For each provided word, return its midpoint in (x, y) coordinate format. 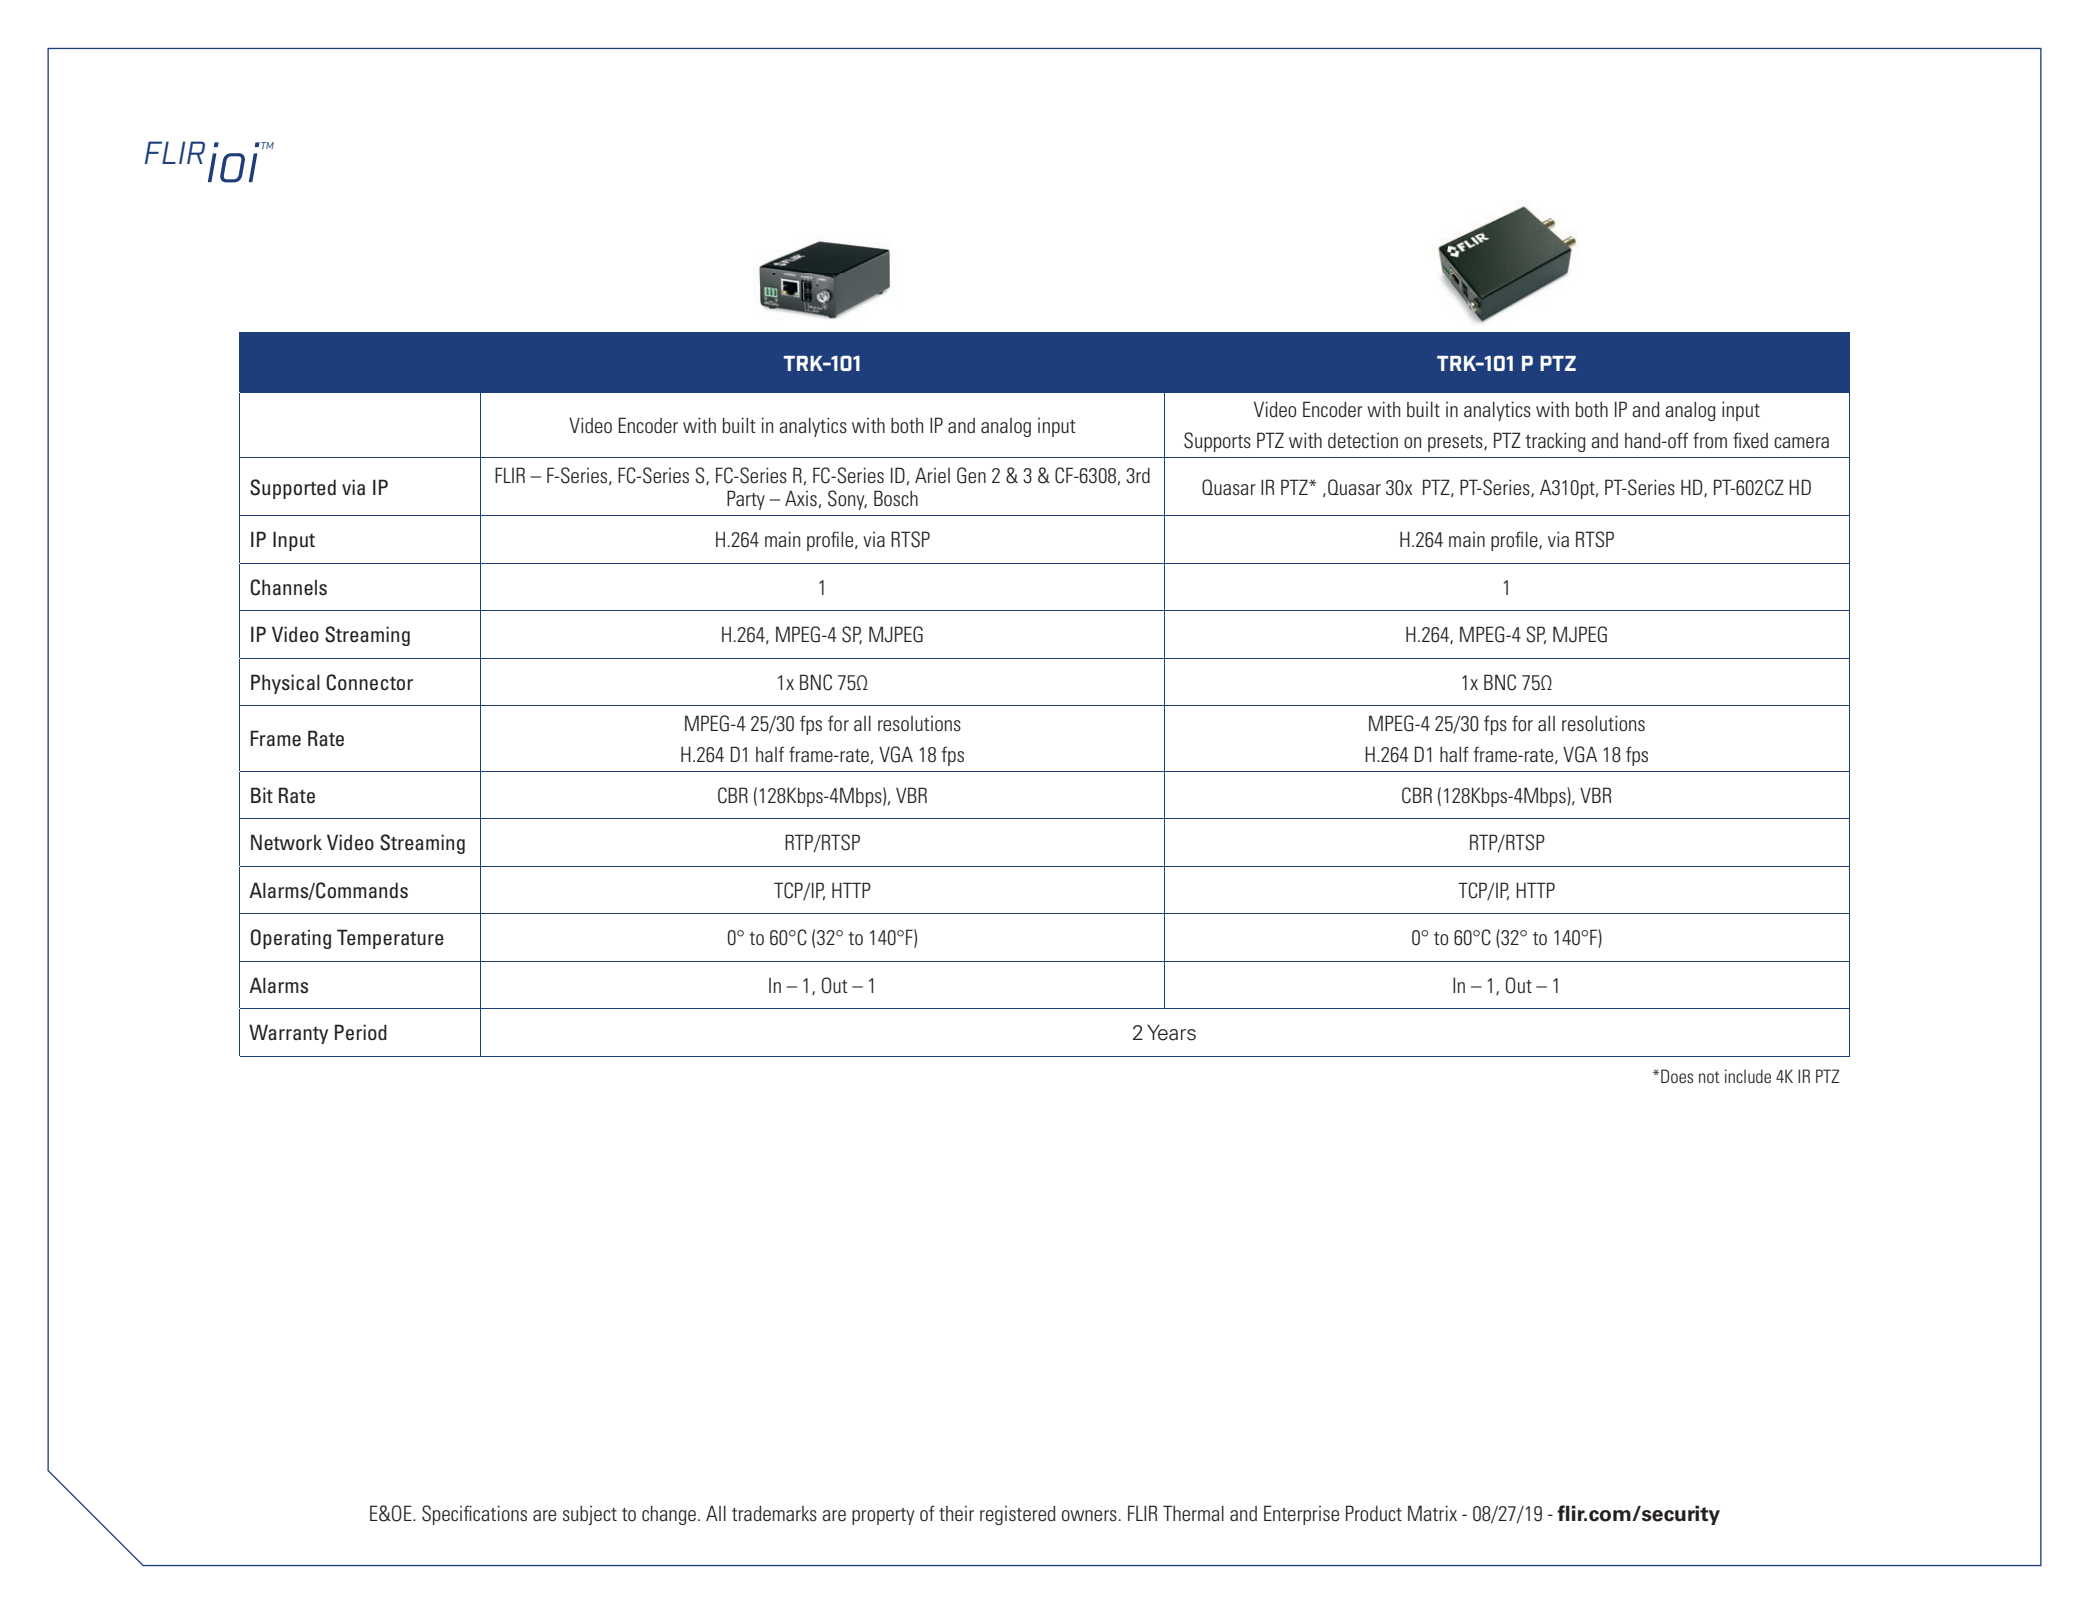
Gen (971, 475)
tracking (1555, 442)
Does (1677, 1076)
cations (500, 1513)
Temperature (390, 939)
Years (1171, 1032)
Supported (293, 489)
